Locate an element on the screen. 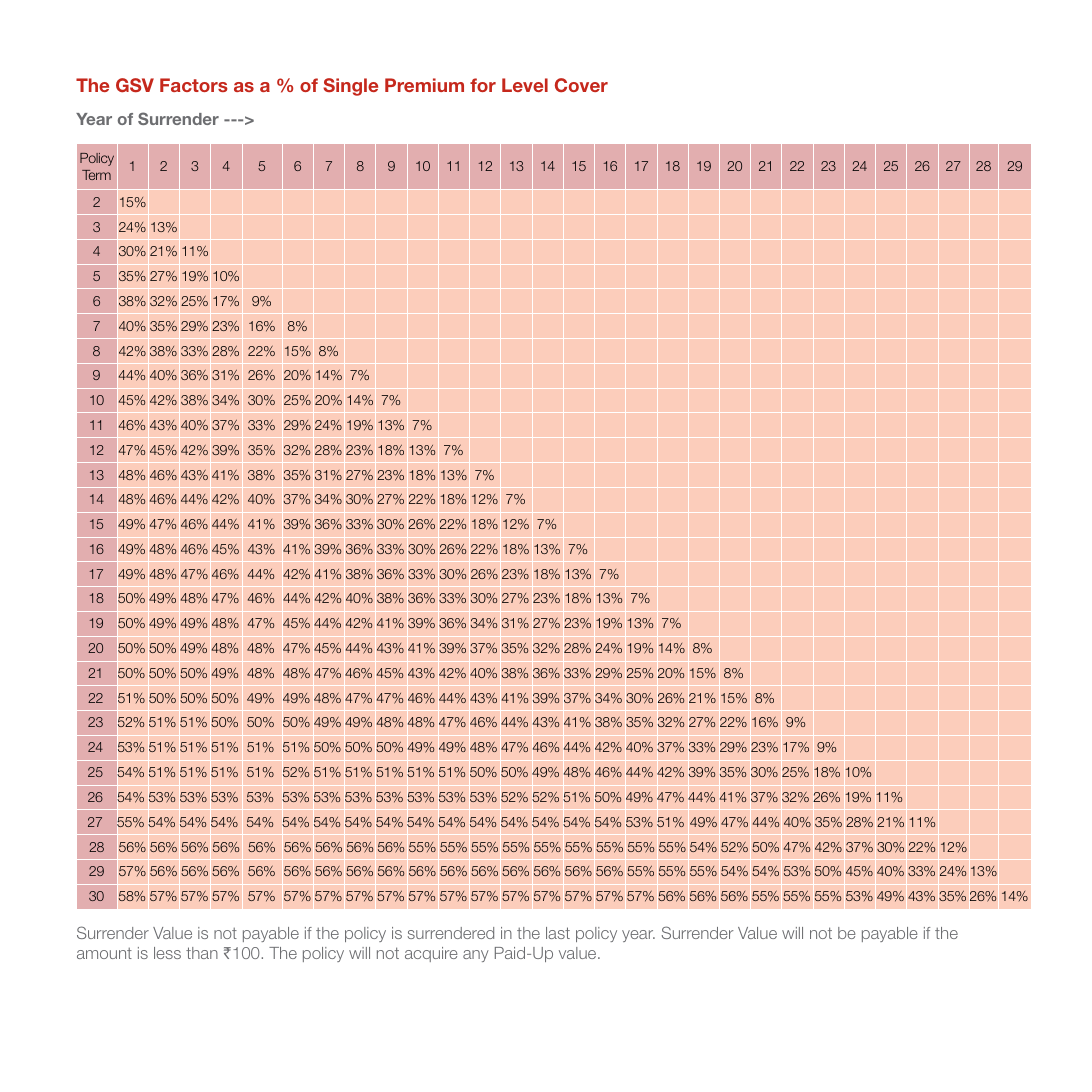  less is located at coordinates (167, 953).
